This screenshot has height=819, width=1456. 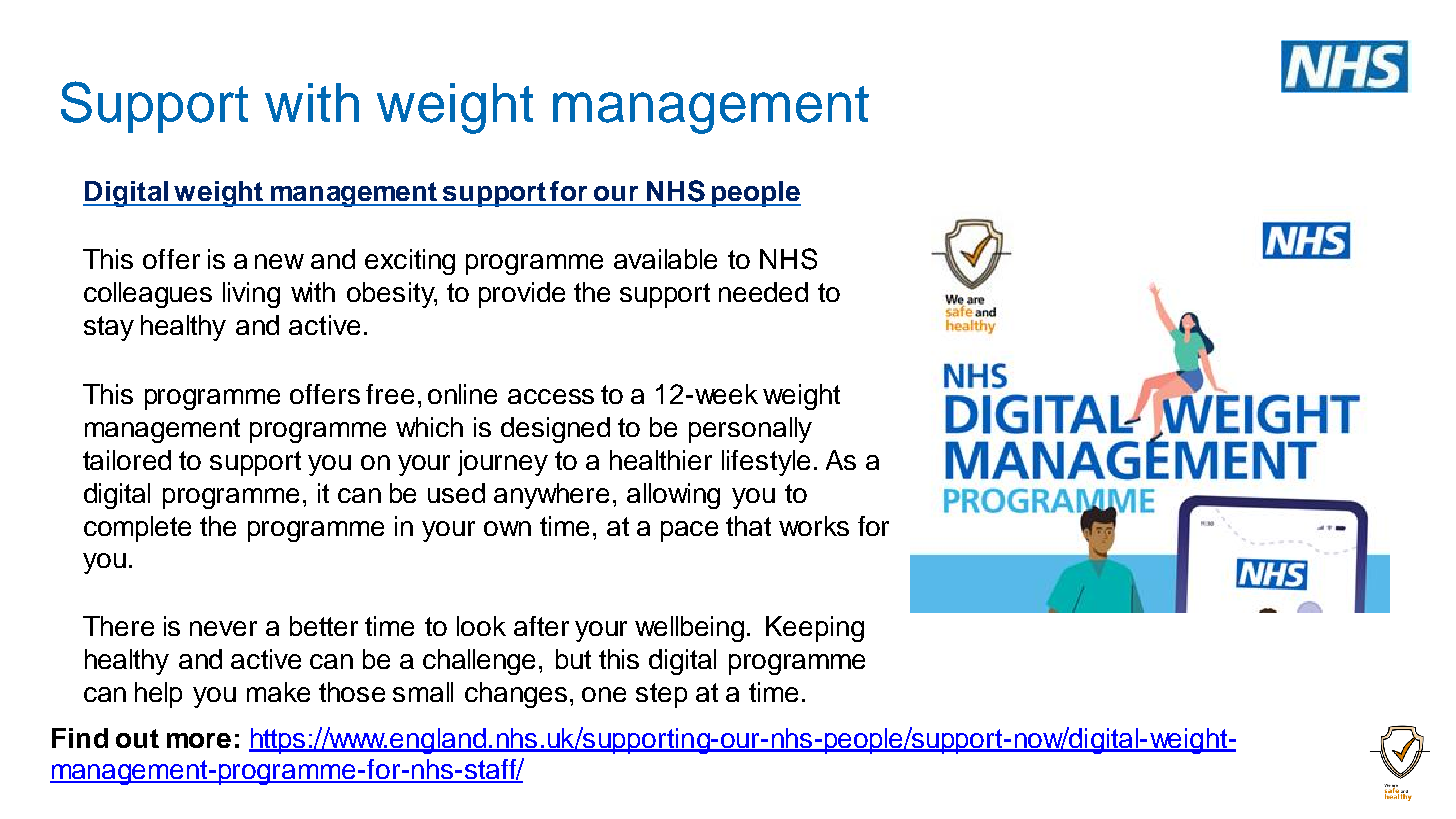 What do you see at coordinates (423, 692) in the screenshot?
I see `small` at bounding box center [423, 692].
